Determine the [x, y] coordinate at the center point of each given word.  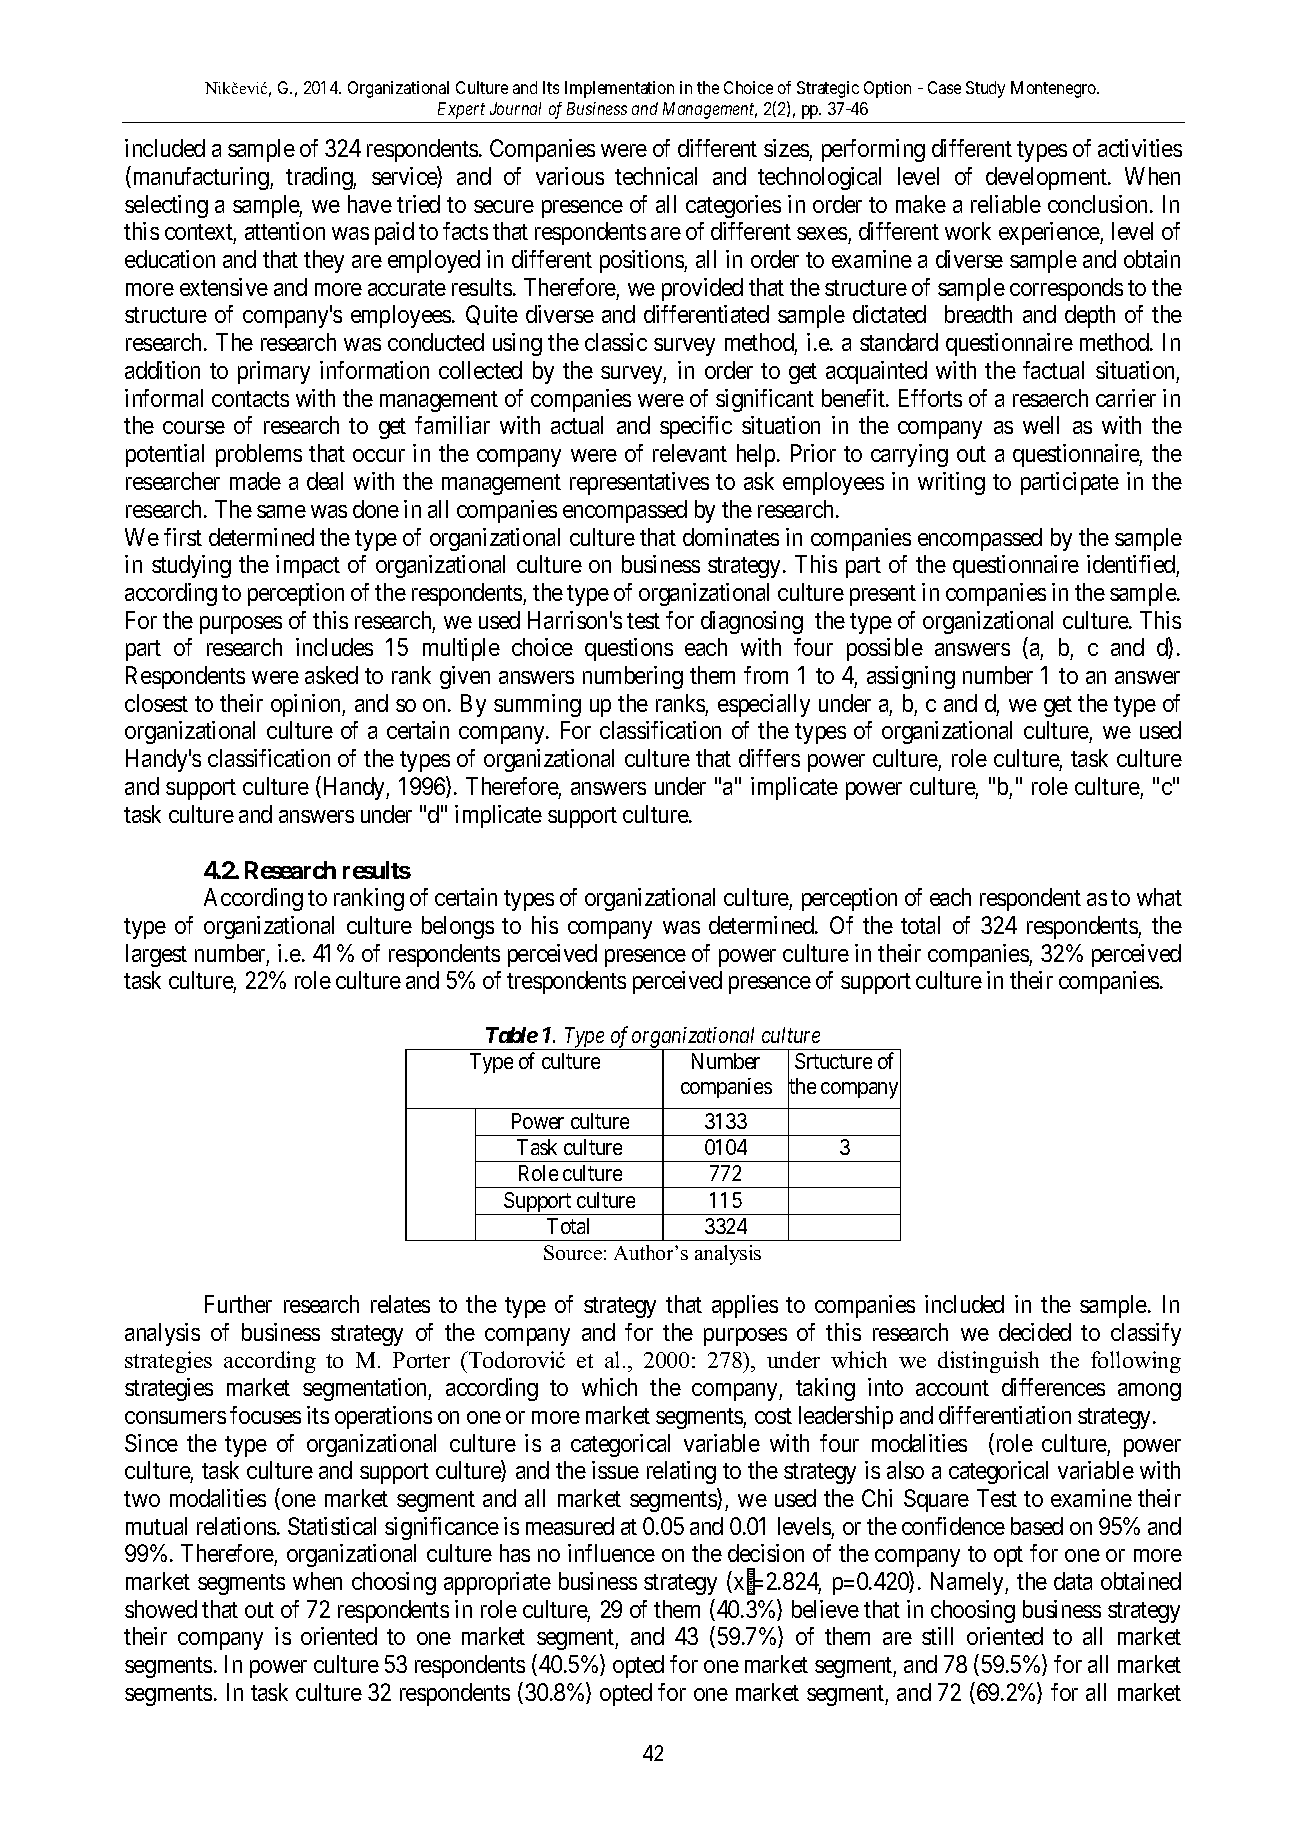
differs [769, 758]
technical [656, 176]
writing [951, 483]
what [1159, 897]
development [1047, 178]
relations [237, 1526]
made [255, 481]
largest [156, 955]
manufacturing [202, 178]
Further [238, 1304]
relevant [690, 453]
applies [745, 1306]
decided [1035, 1332]
